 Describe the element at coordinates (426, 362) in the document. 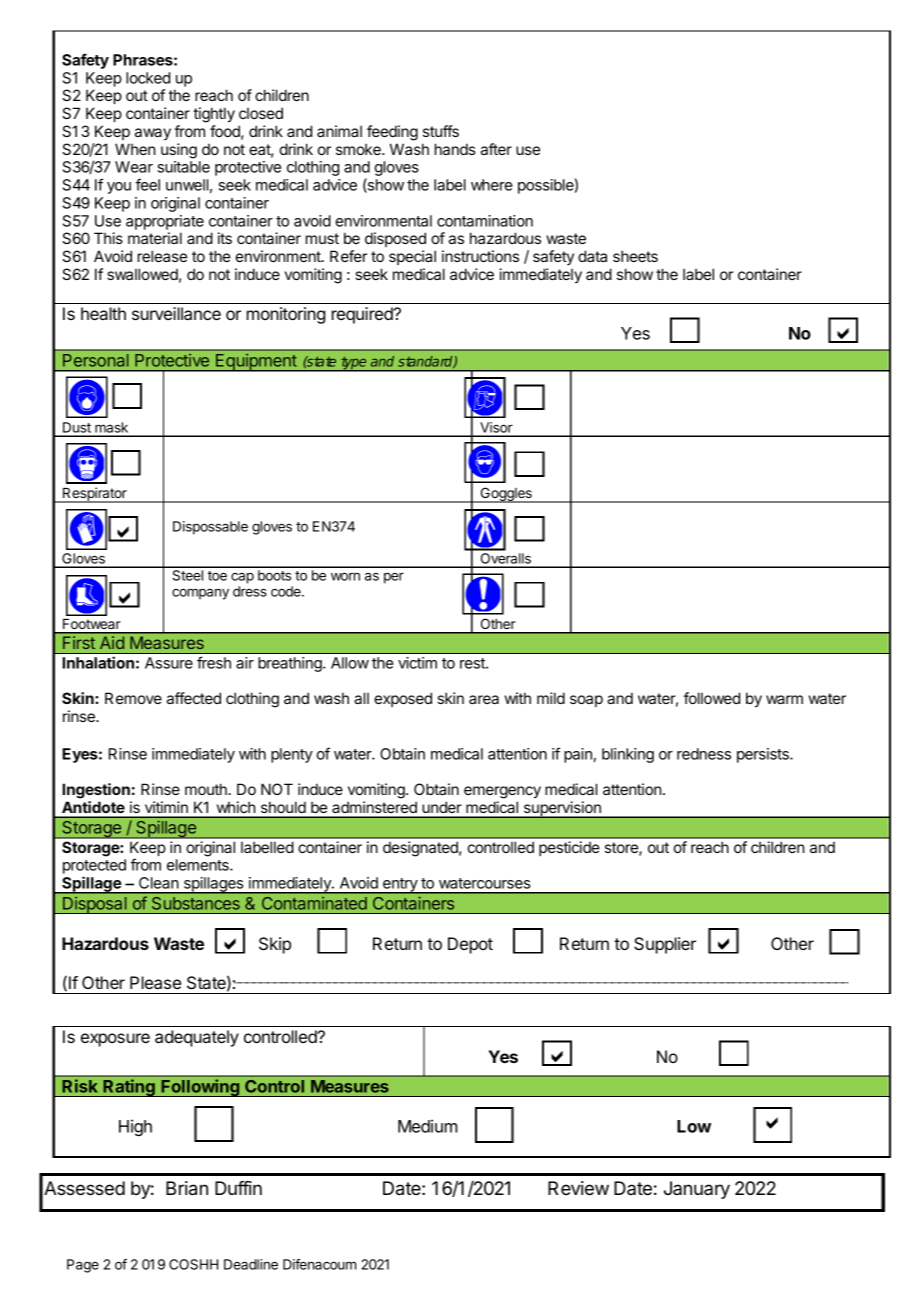

I see `standard` at that location.
